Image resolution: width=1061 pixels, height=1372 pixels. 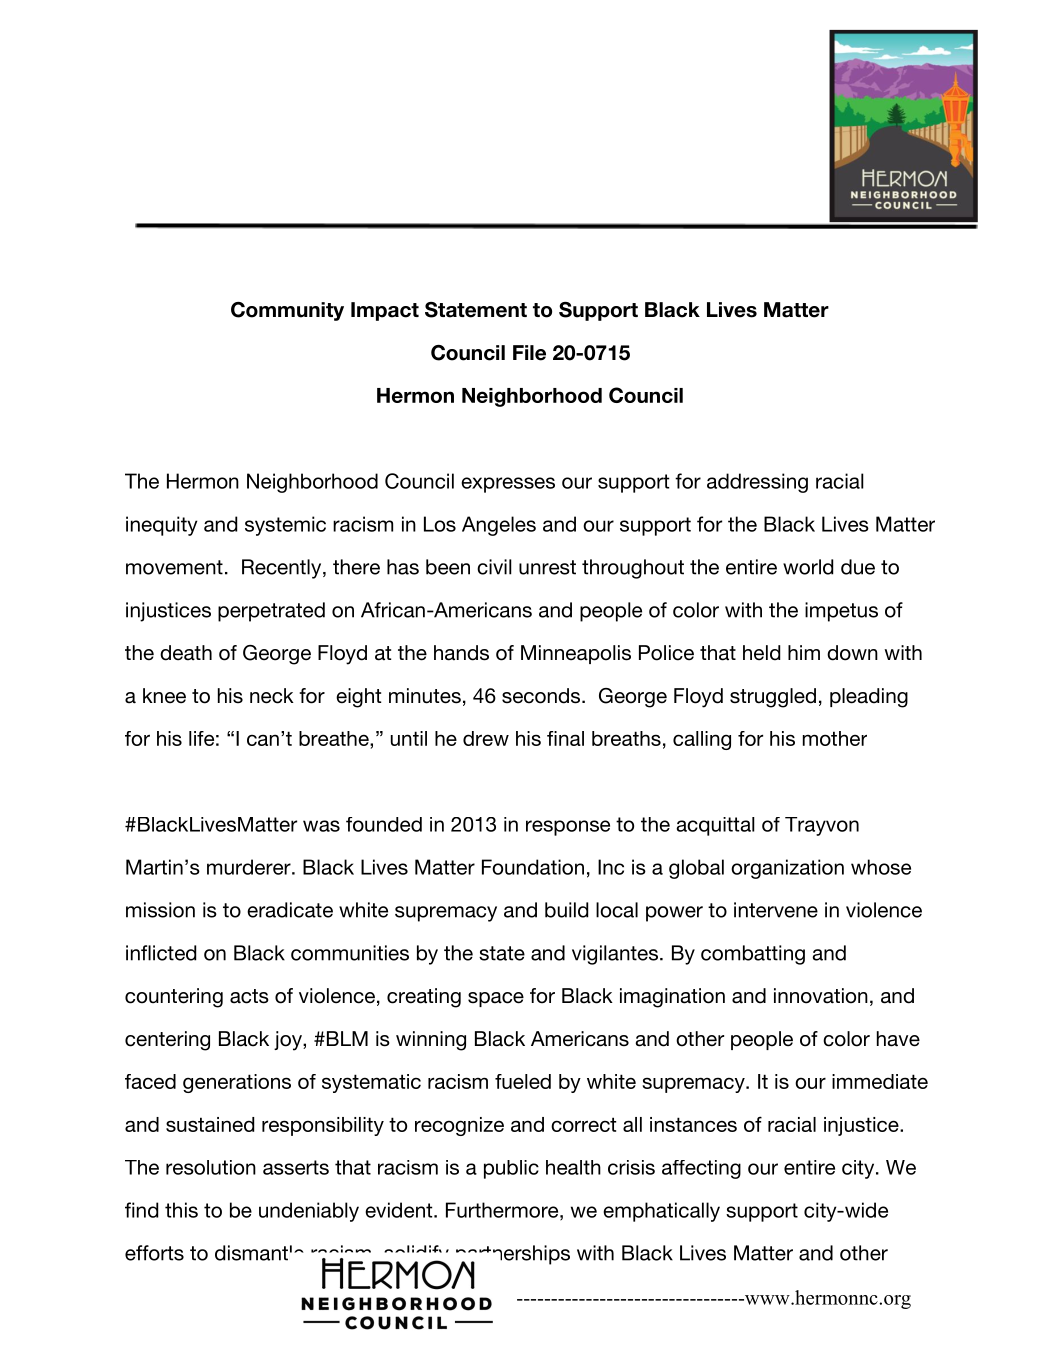 What do you see at coordinates (804, 652) in the image?
I see `him` at bounding box center [804, 652].
